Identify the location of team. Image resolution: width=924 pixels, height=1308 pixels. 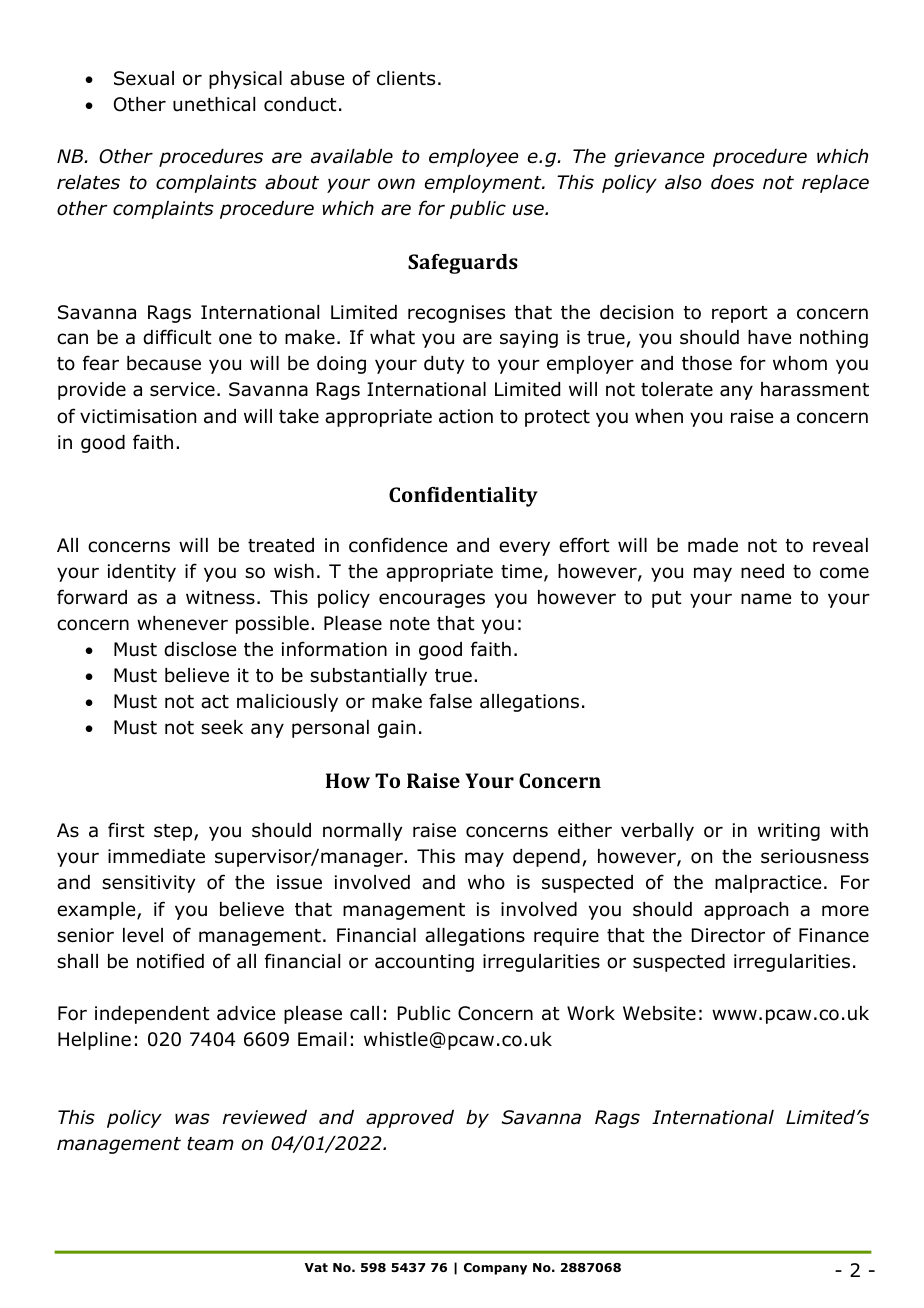
(210, 1144).
